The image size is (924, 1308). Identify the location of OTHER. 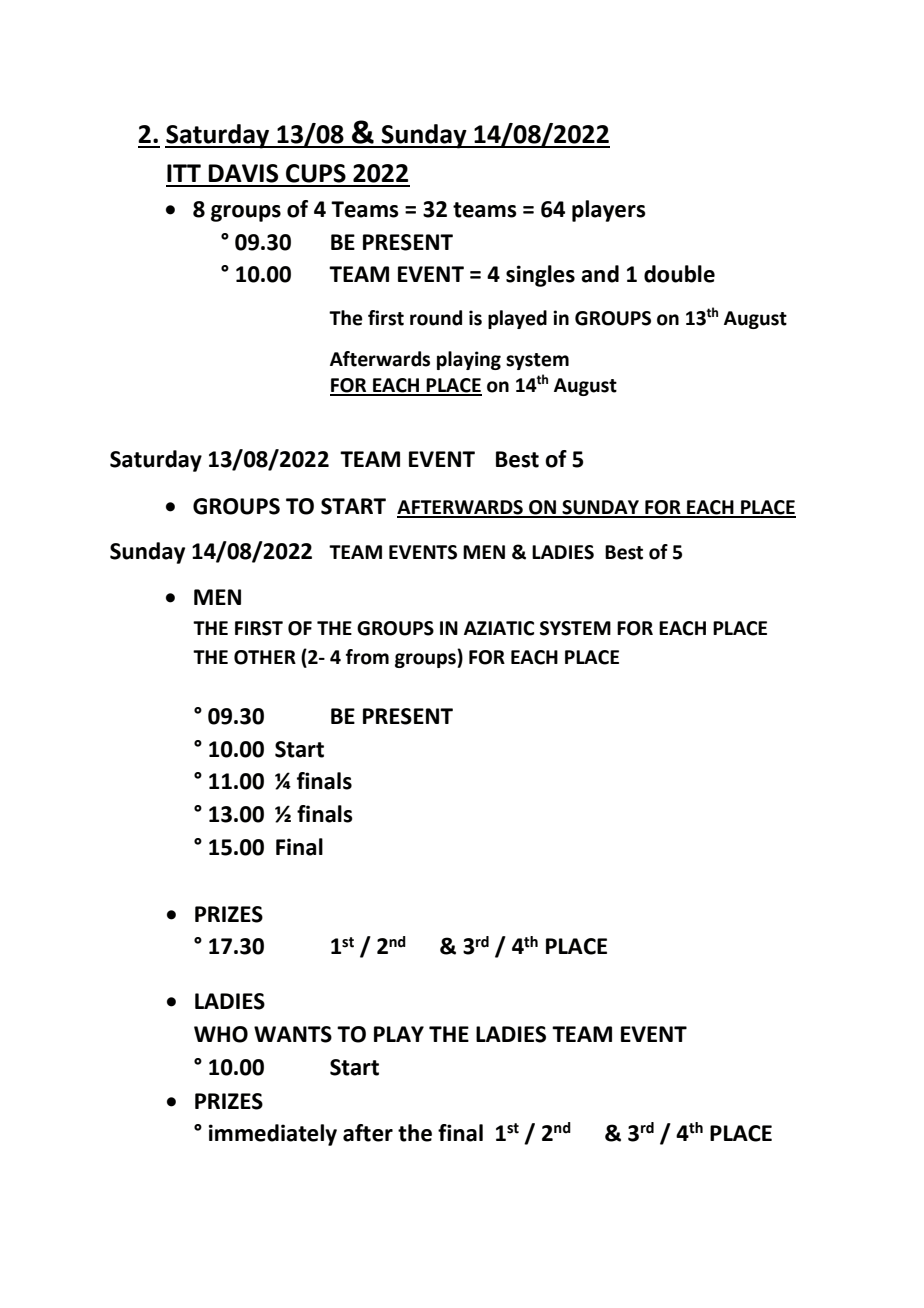
(265, 657).
